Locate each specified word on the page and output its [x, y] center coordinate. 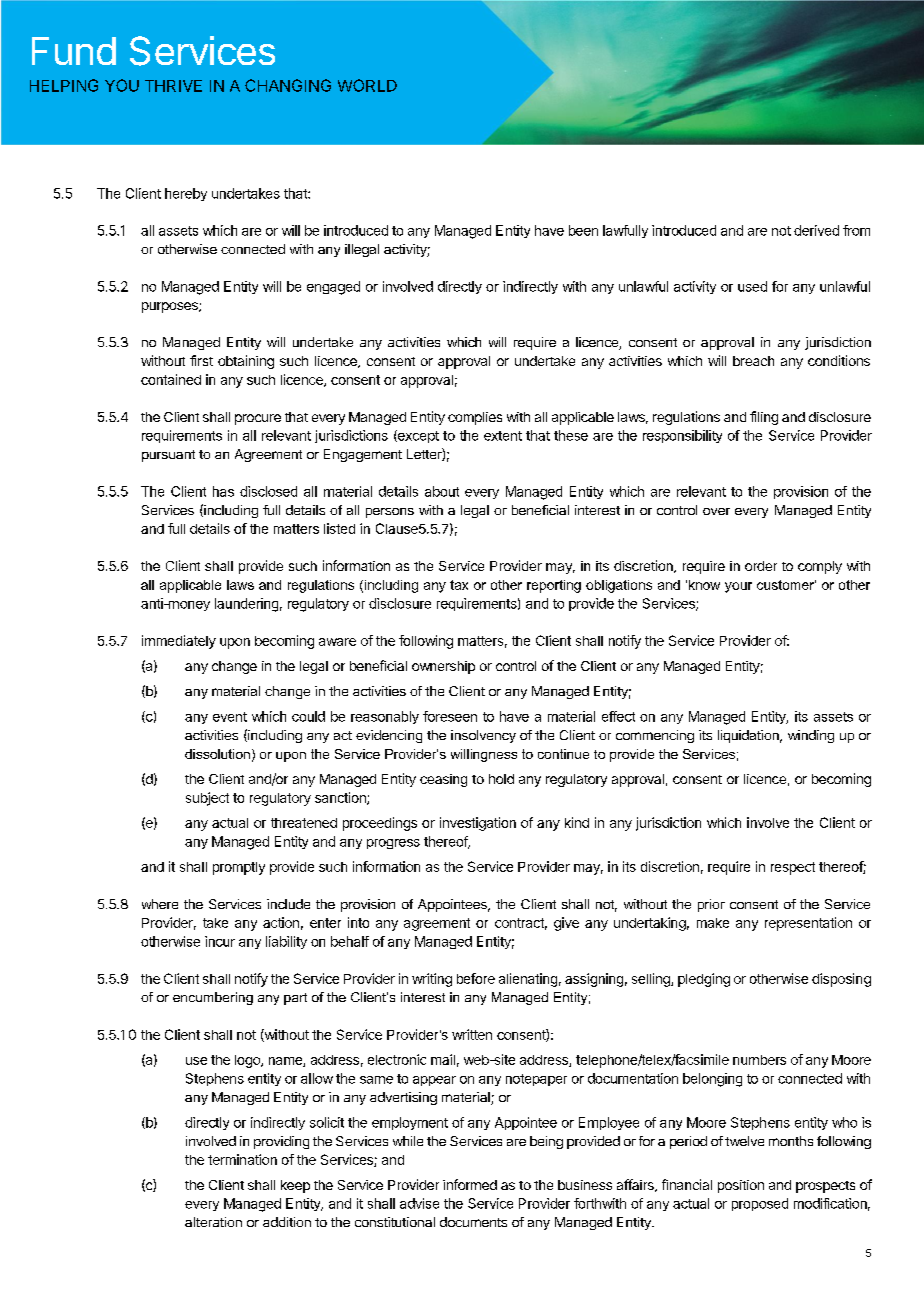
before [476, 978]
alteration [213, 1222]
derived [816, 230]
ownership [443, 667]
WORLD [367, 85]
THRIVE [173, 86]
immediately [179, 642]
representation [808, 924]
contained [171, 379]
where [160, 904]
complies [475, 418]
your [738, 587]
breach [753, 361]
